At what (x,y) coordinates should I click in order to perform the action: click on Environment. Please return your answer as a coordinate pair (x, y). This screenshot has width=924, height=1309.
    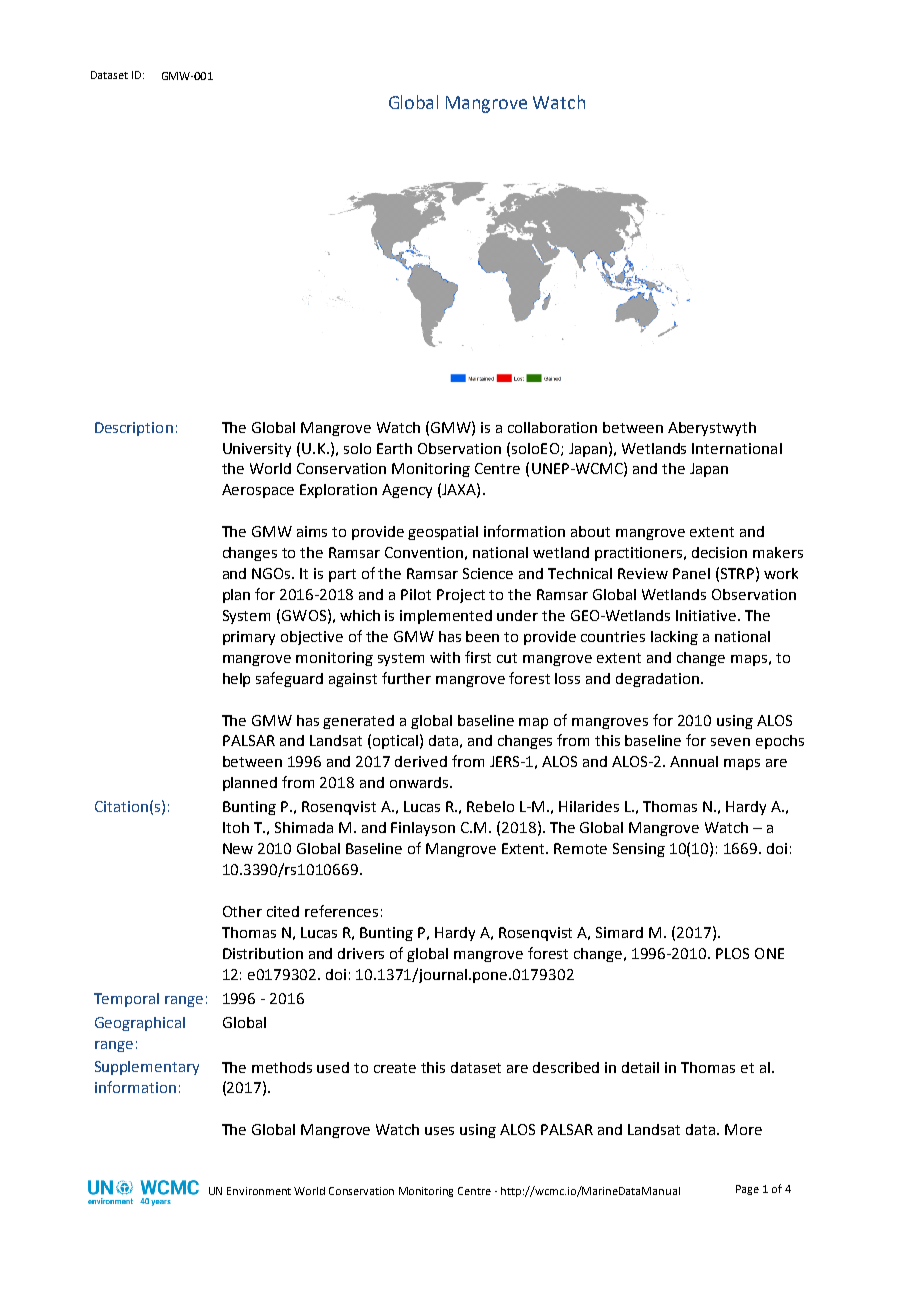
    Looking at the image, I should click on (259, 1191).
